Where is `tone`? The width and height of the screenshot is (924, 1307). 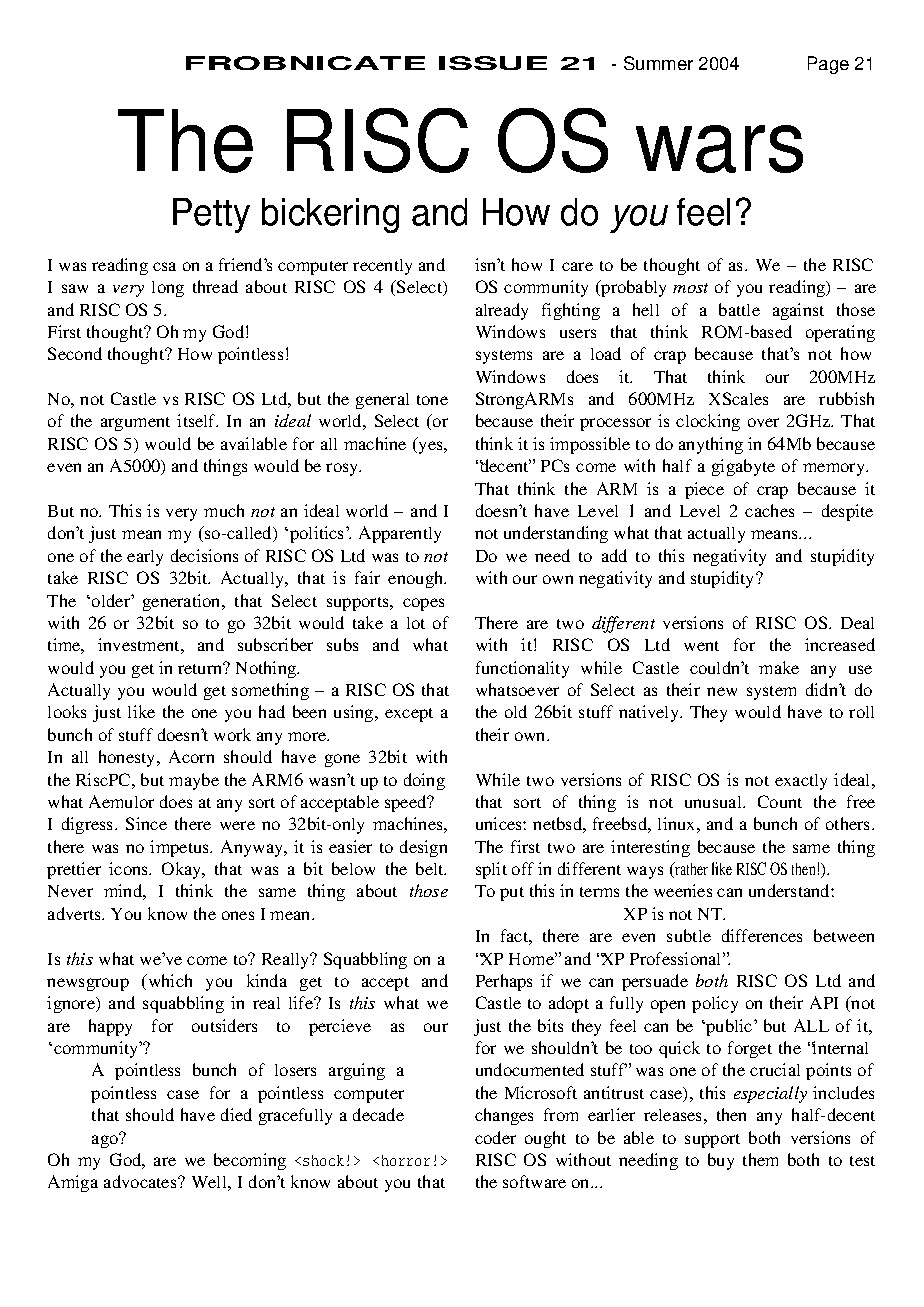
tone is located at coordinates (432, 400).
